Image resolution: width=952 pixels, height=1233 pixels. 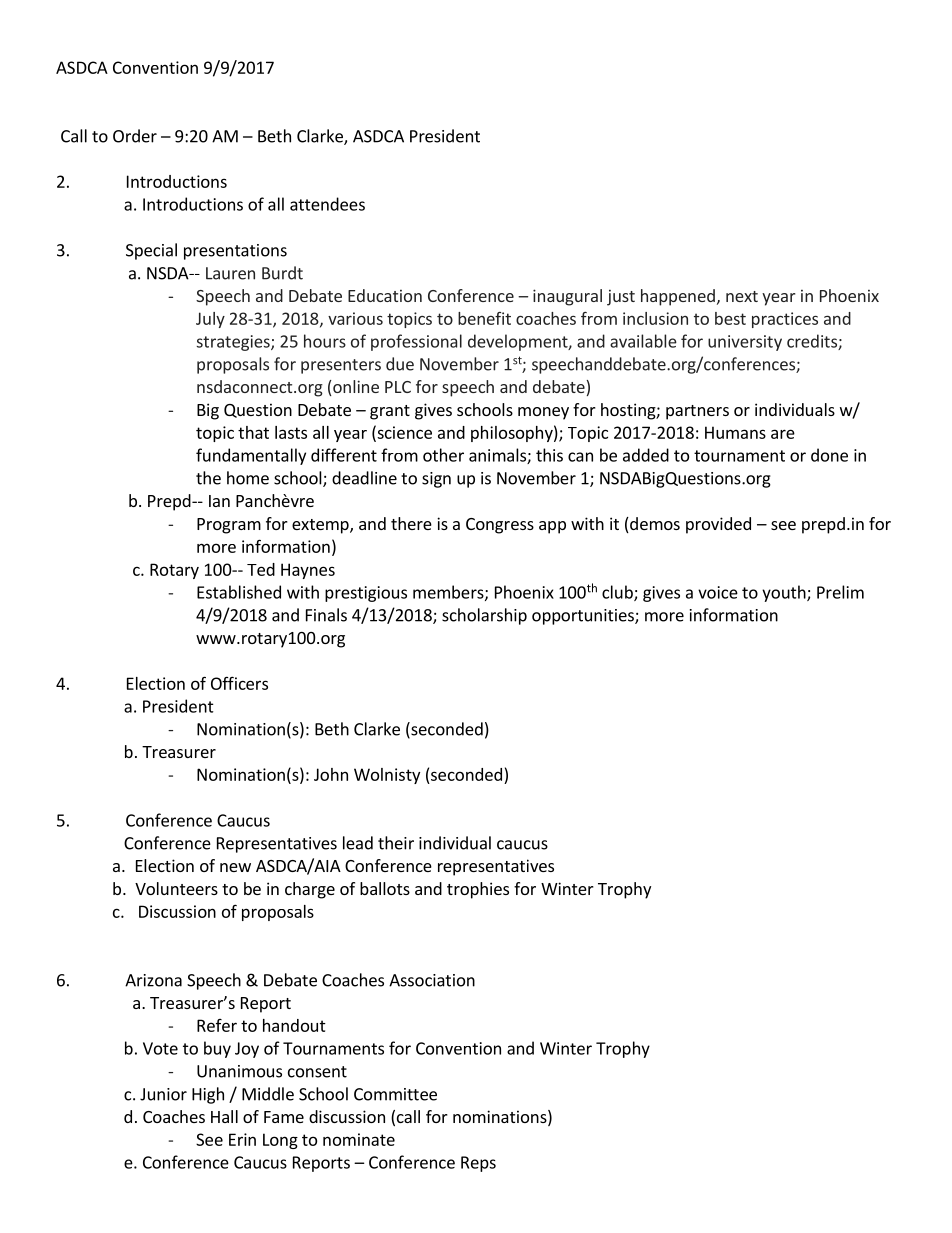 What do you see at coordinates (327, 204) in the page?
I see `attendees` at bounding box center [327, 204].
